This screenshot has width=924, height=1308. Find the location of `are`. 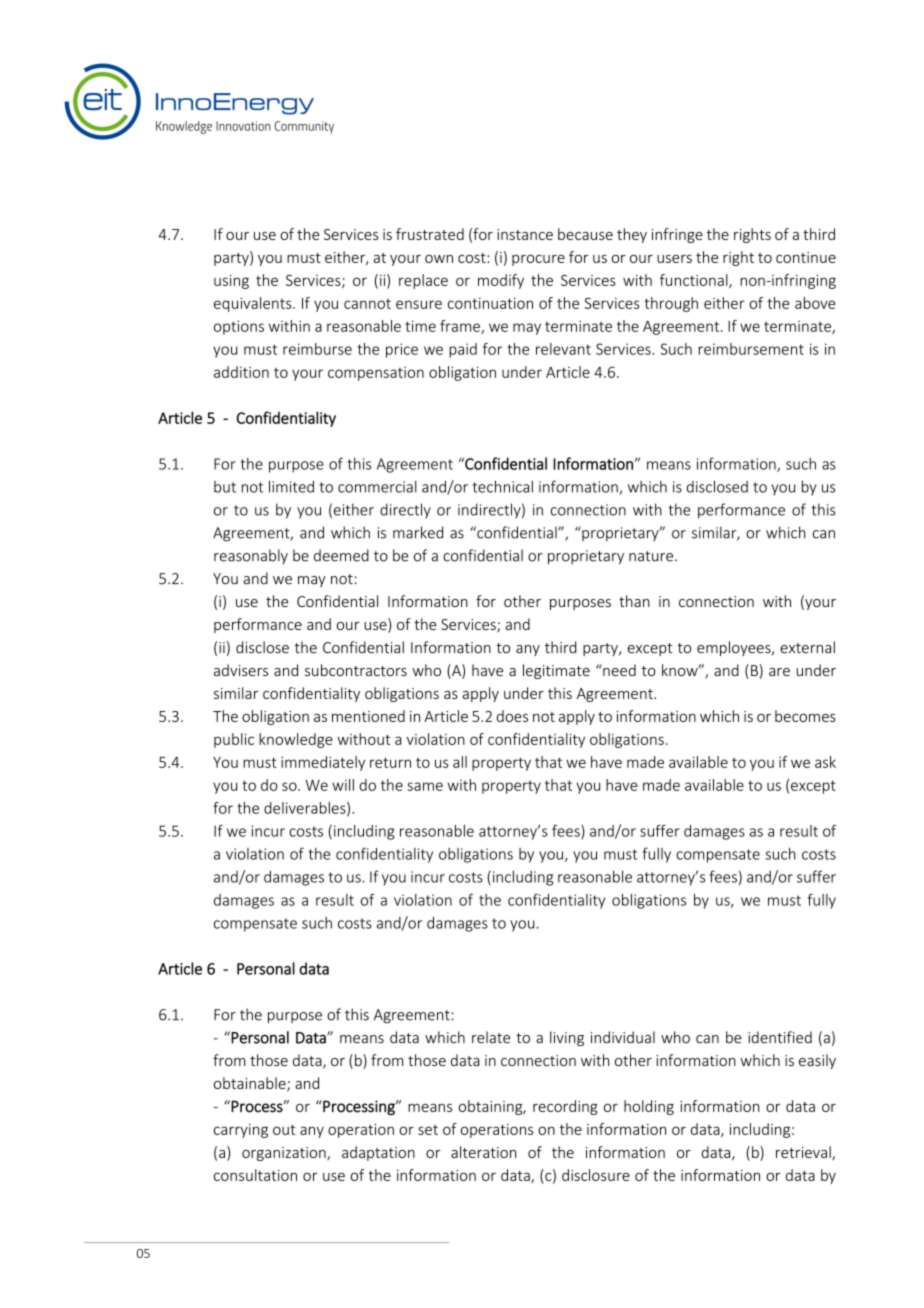

are is located at coordinates (779, 672).
